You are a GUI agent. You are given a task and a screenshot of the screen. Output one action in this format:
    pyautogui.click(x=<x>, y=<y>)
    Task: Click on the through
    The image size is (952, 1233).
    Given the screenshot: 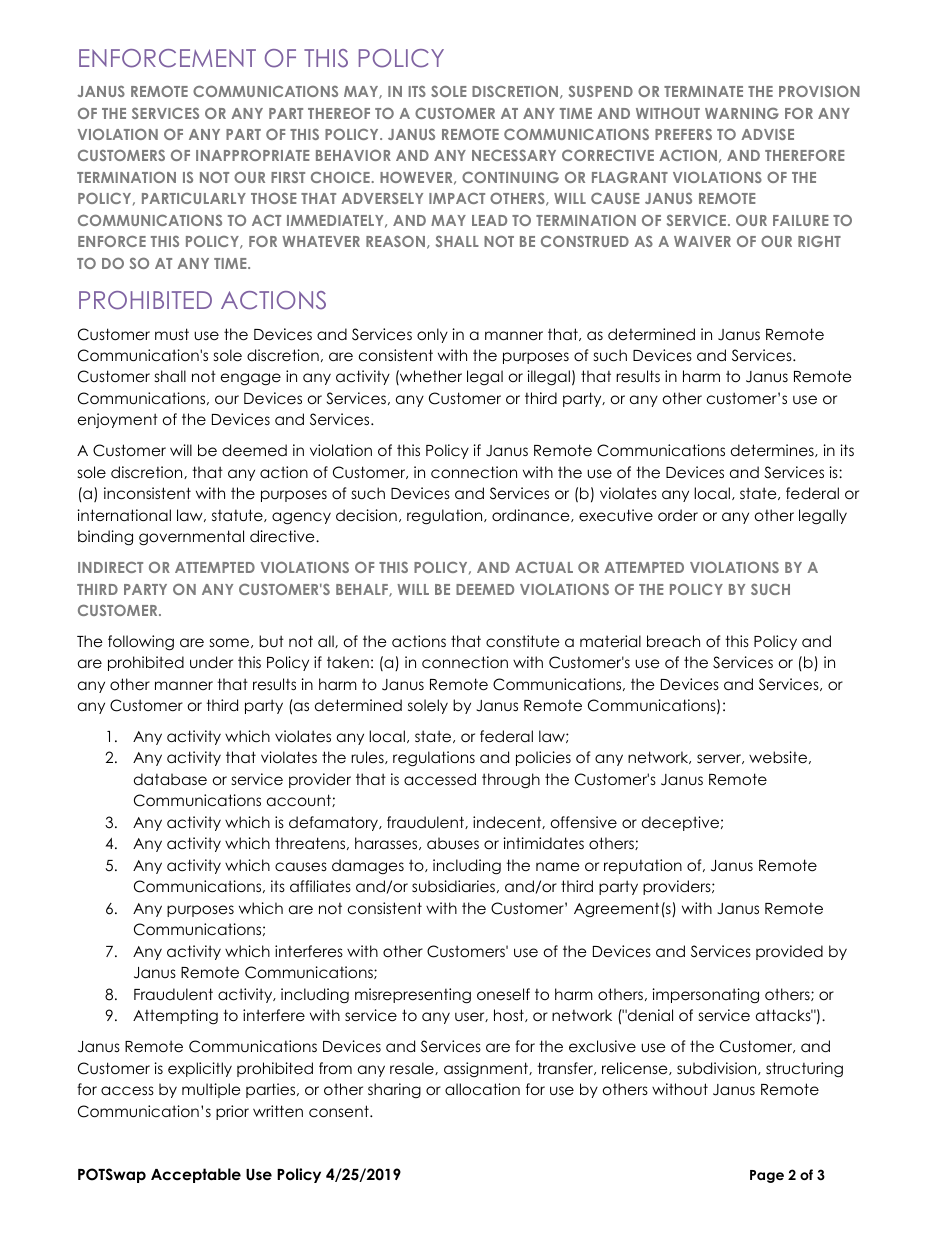 What is the action you would take?
    pyautogui.click(x=511, y=781)
